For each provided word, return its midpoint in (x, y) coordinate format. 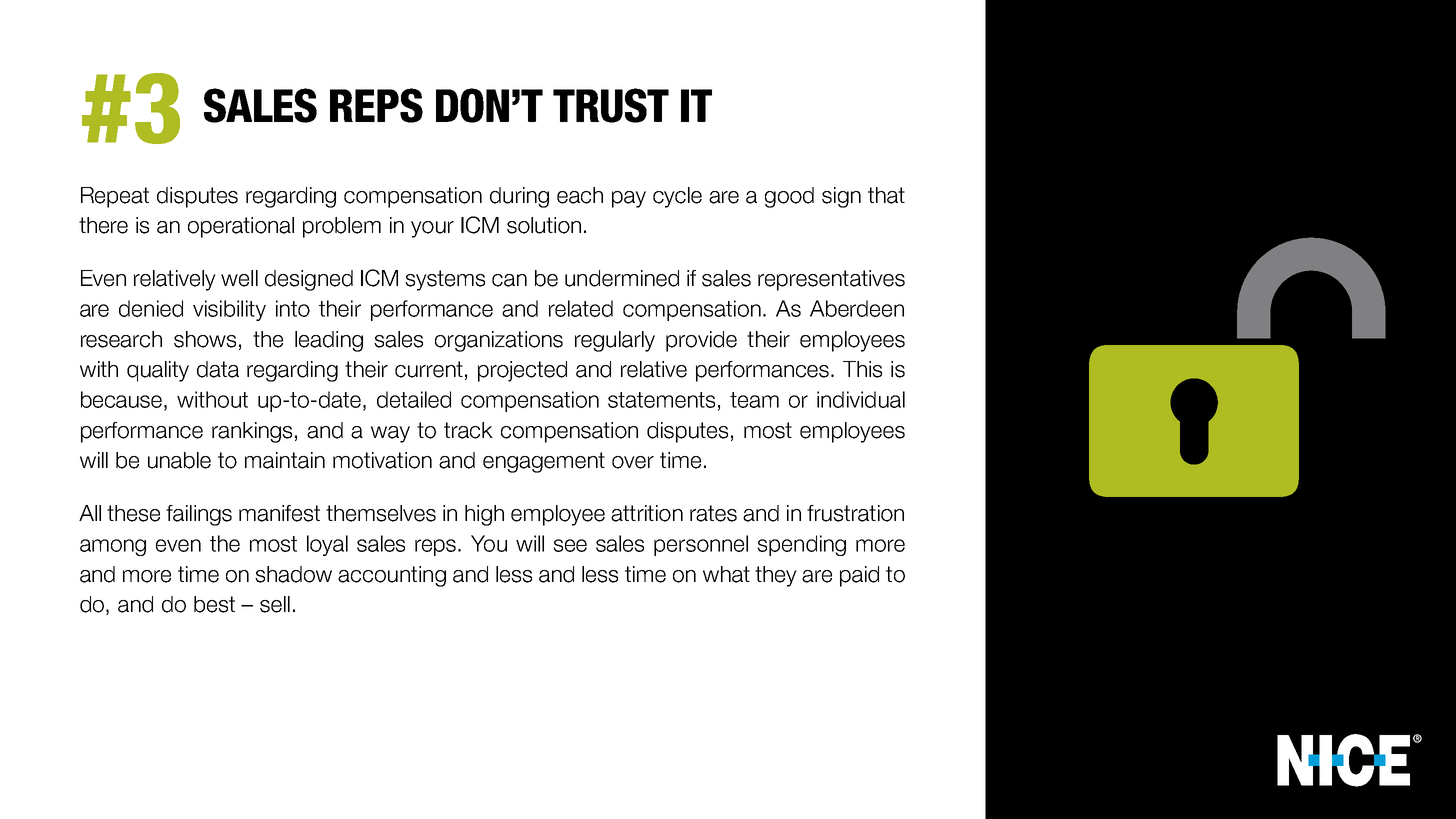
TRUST (611, 105)
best (214, 604)
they (776, 576)
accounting (392, 576)
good (789, 197)
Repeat (115, 197)
